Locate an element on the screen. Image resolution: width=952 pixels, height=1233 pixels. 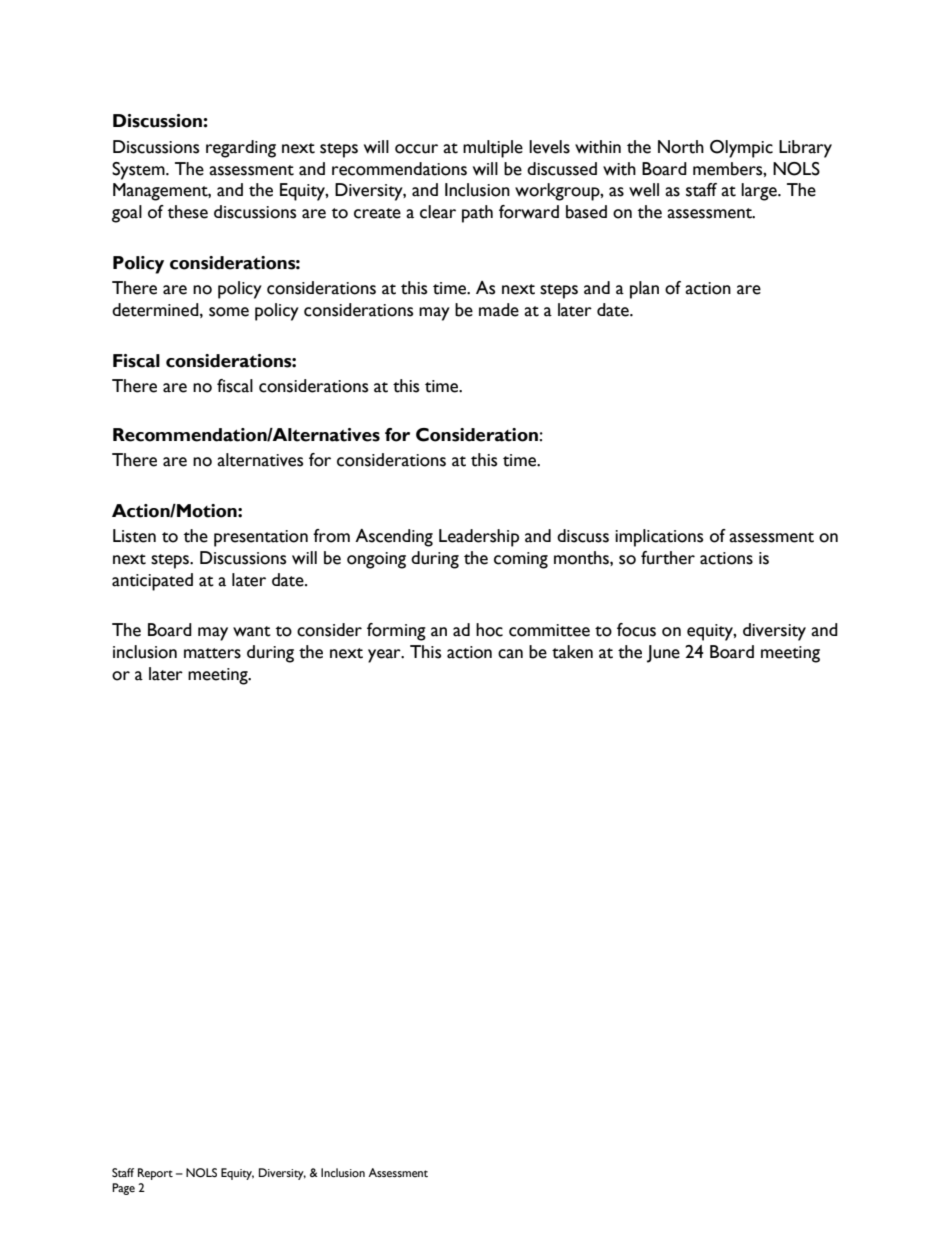
Leadership is located at coordinates (479, 538).
